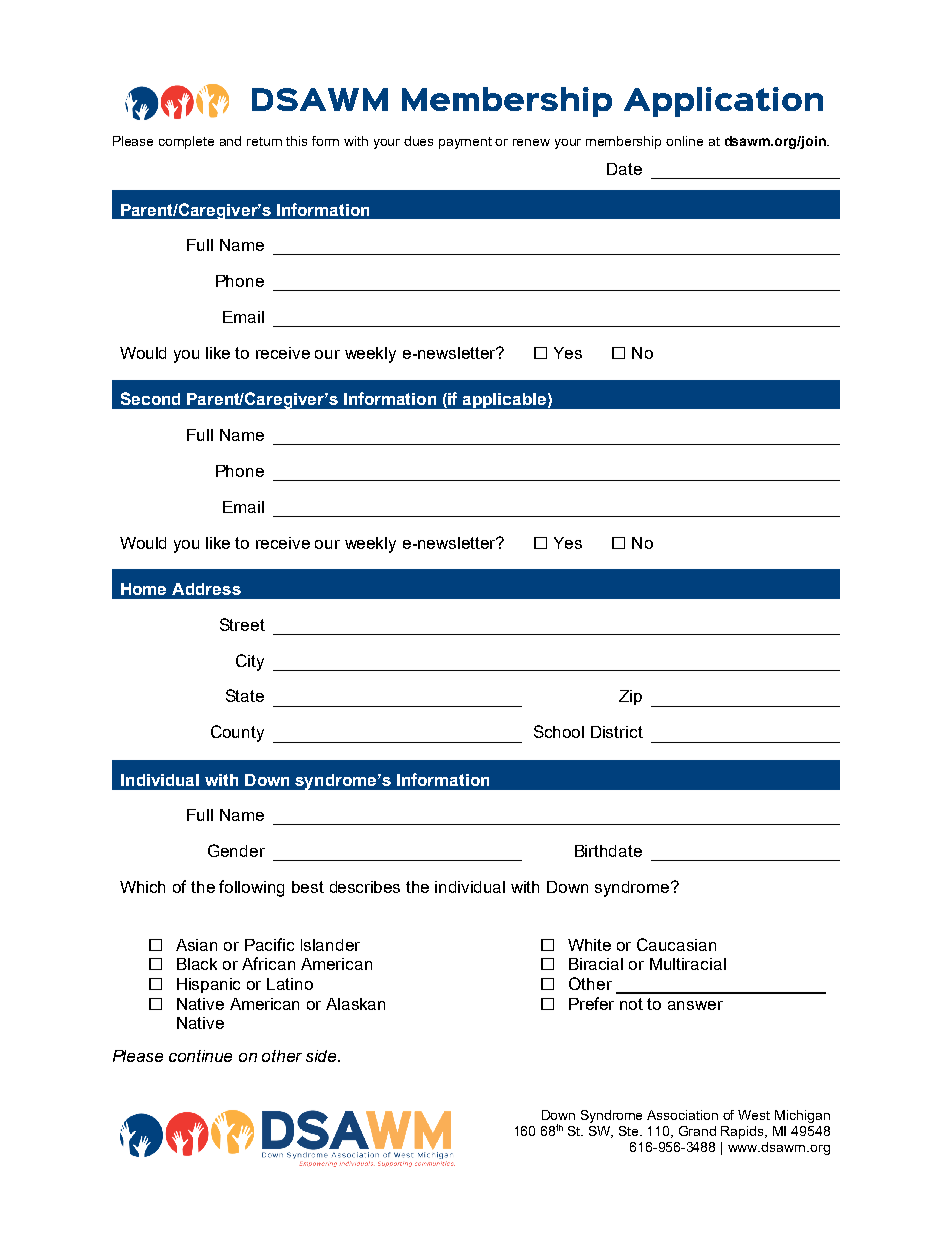  I want to click on payment, so click(465, 143).
